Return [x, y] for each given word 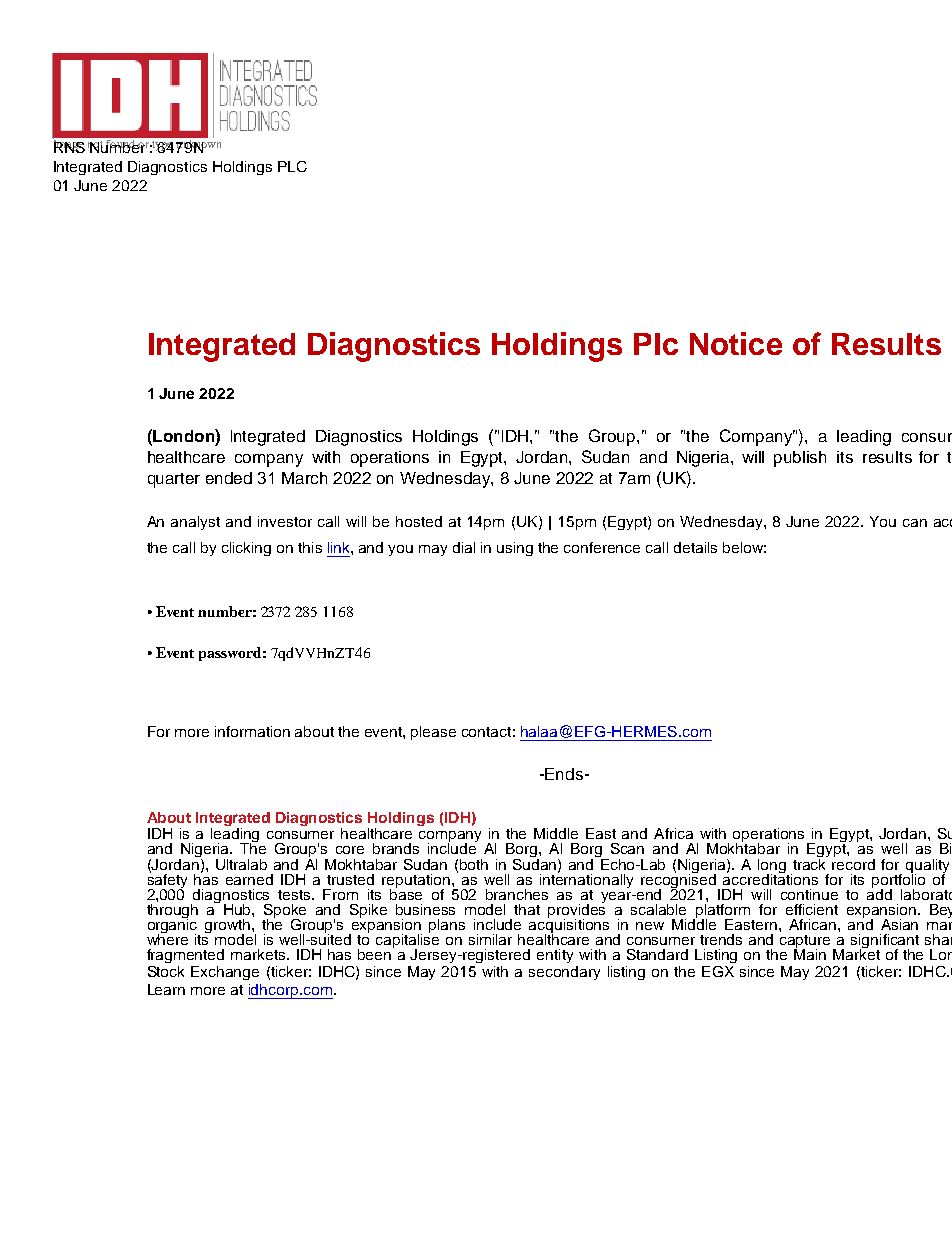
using [515, 549]
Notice [736, 343]
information [252, 731]
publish [800, 459]
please [433, 733]
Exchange [225, 973]
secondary [564, 973]
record [853, 863]
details [695, 547]
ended [229, 478]
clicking [246, 549]
